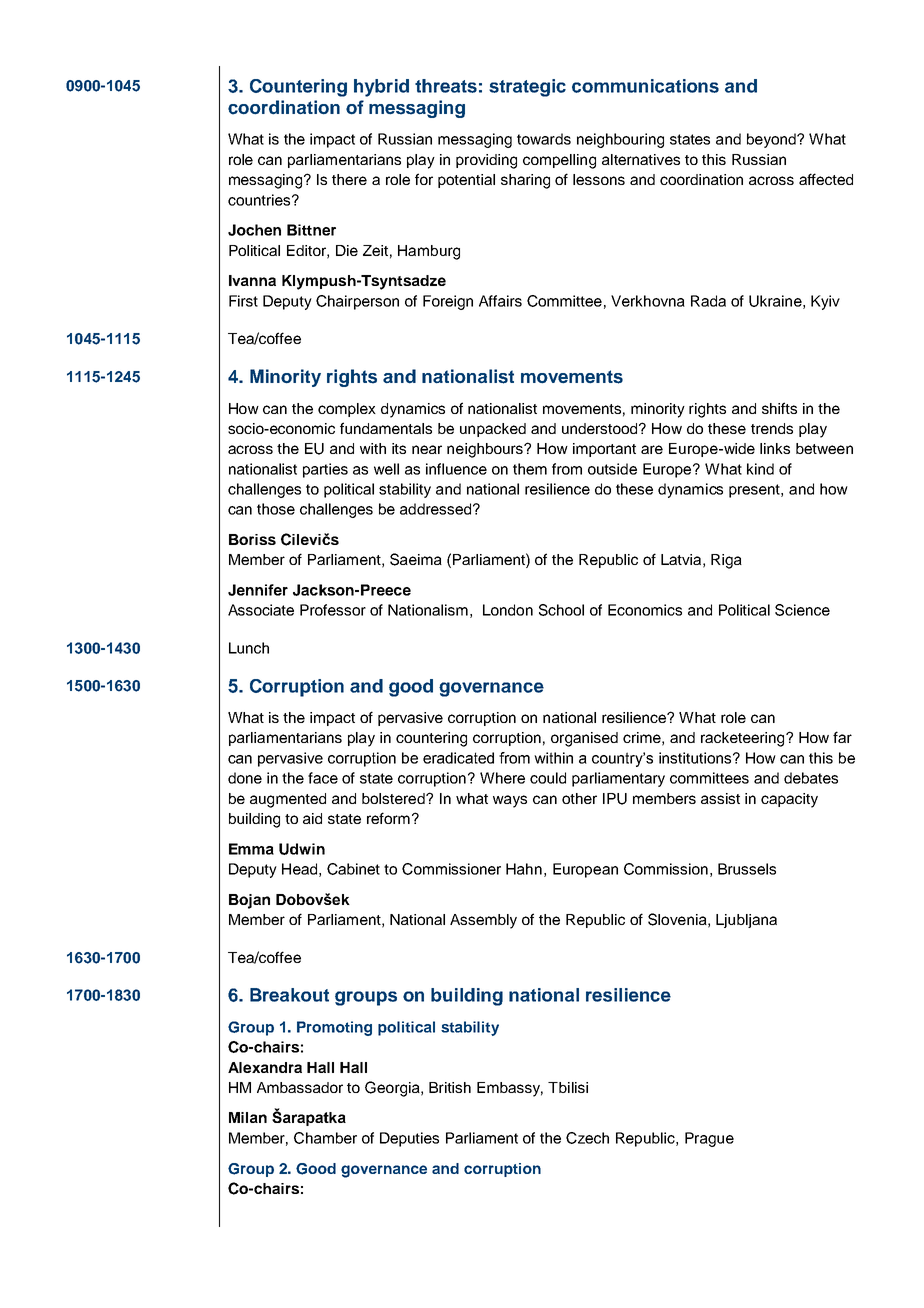 Image resolution: width=924 pixels, height=1308 pixels. I want to click on towards, so click(544, 139).
